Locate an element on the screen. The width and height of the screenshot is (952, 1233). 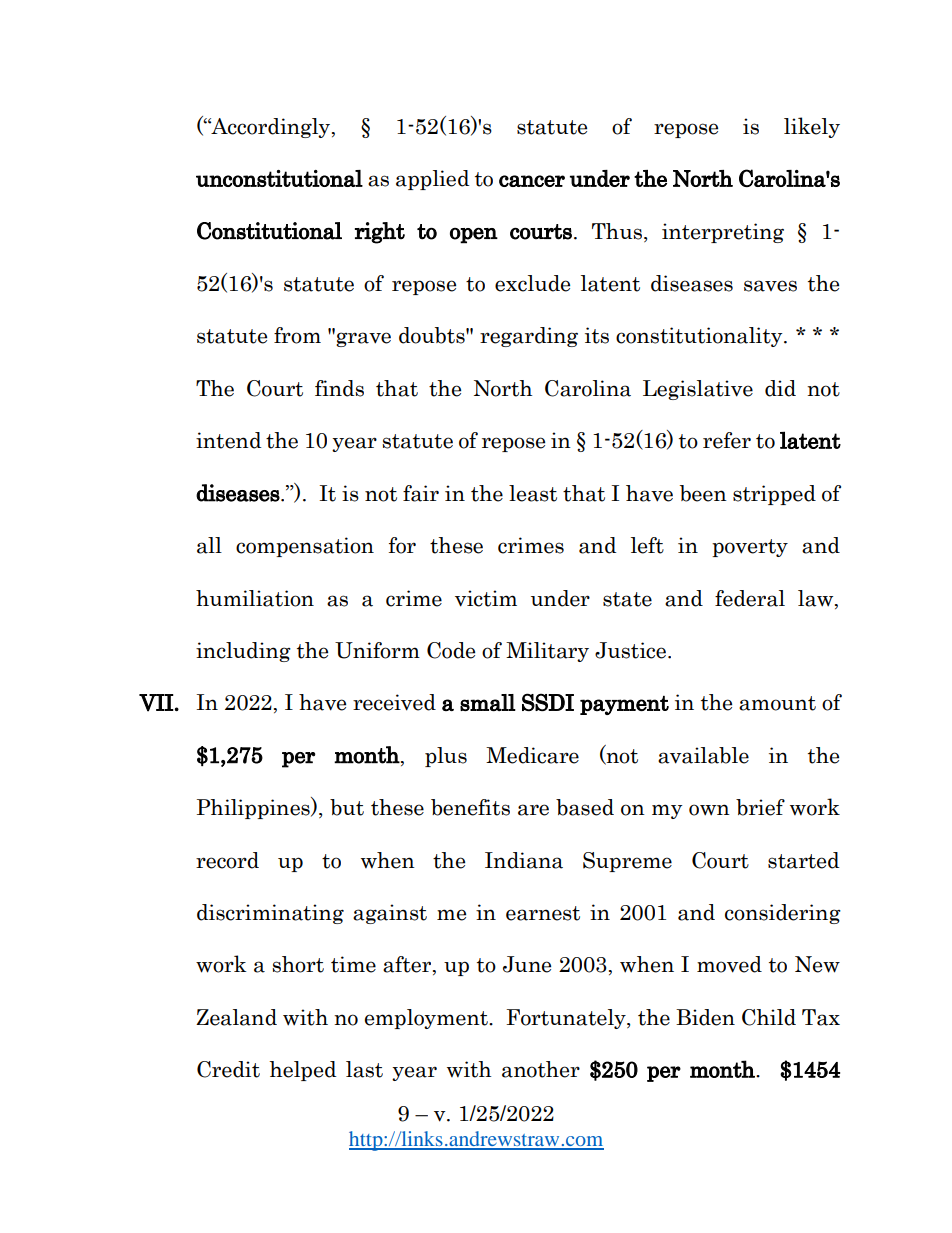
Zealand is located at coordinates (236, 1017).
